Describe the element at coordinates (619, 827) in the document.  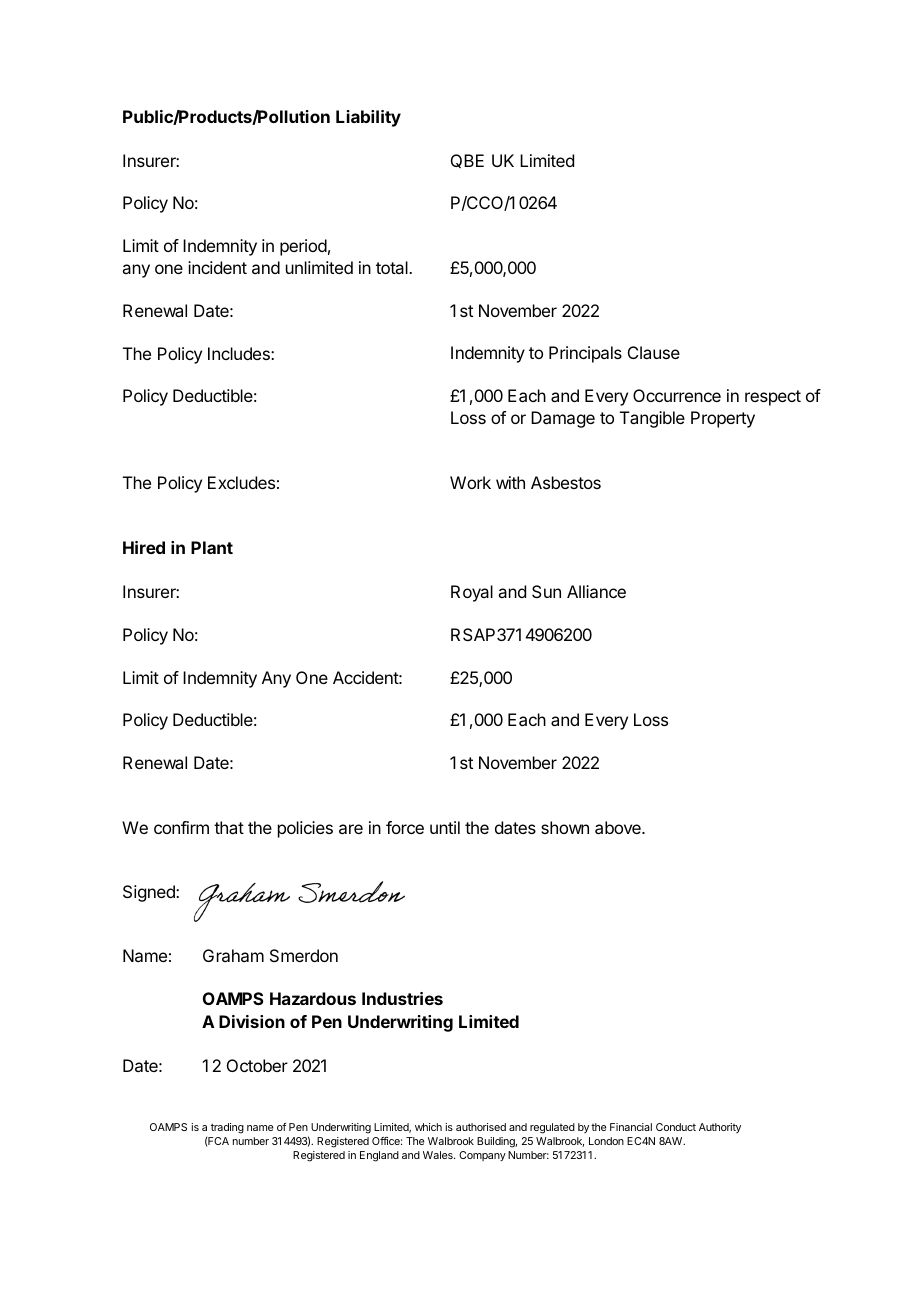
I see `above` at that location.
